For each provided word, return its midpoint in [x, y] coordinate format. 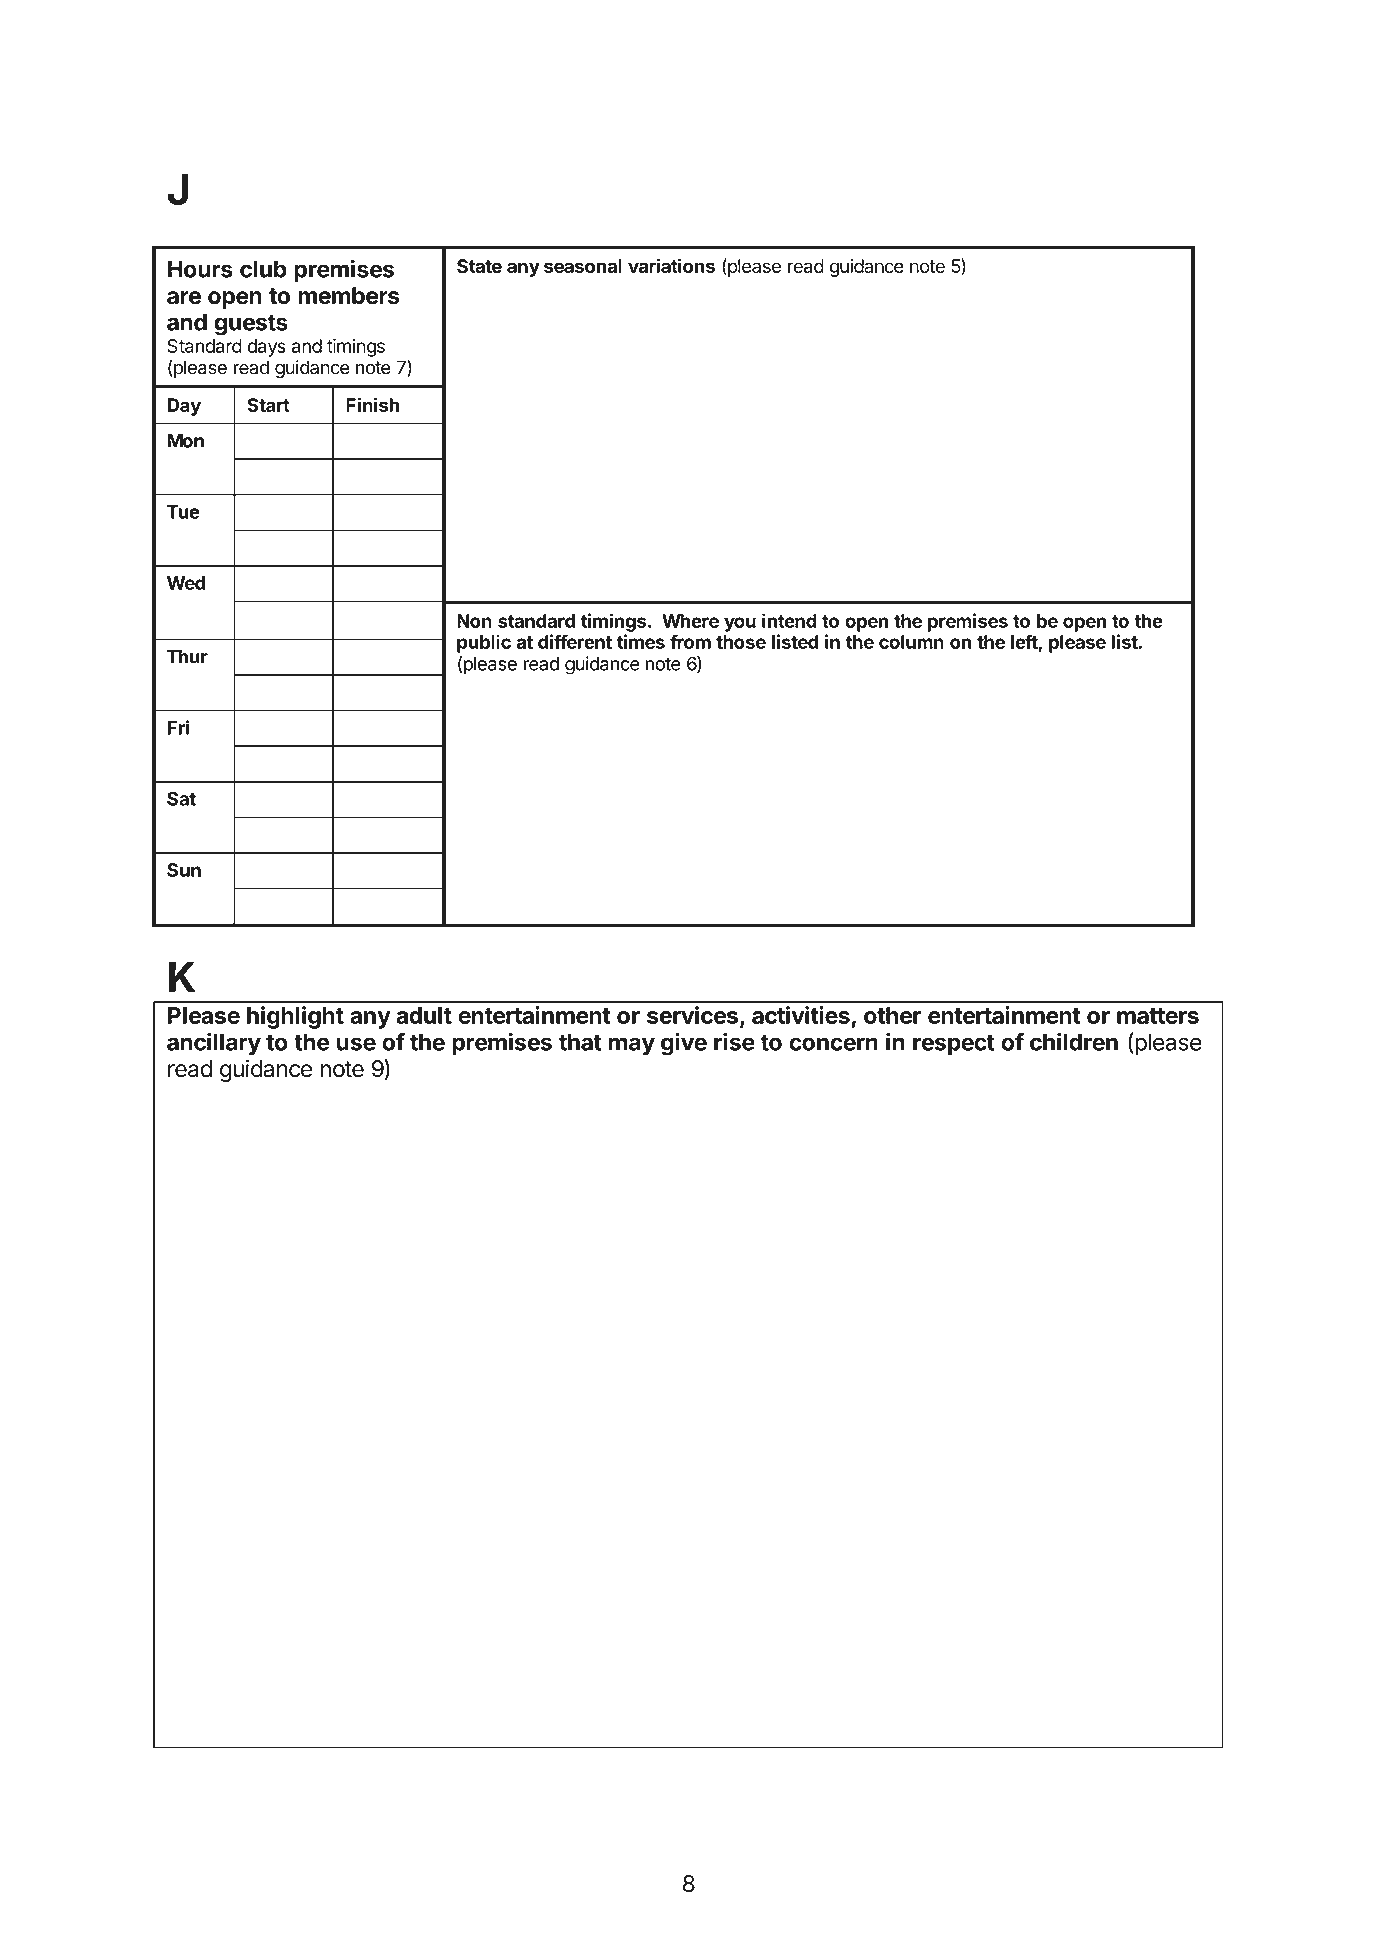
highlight [295, 1017]
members [348, 296]
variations [671, 265]
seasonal [583, 266]
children [1074, 1041]
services [692, 1015]
